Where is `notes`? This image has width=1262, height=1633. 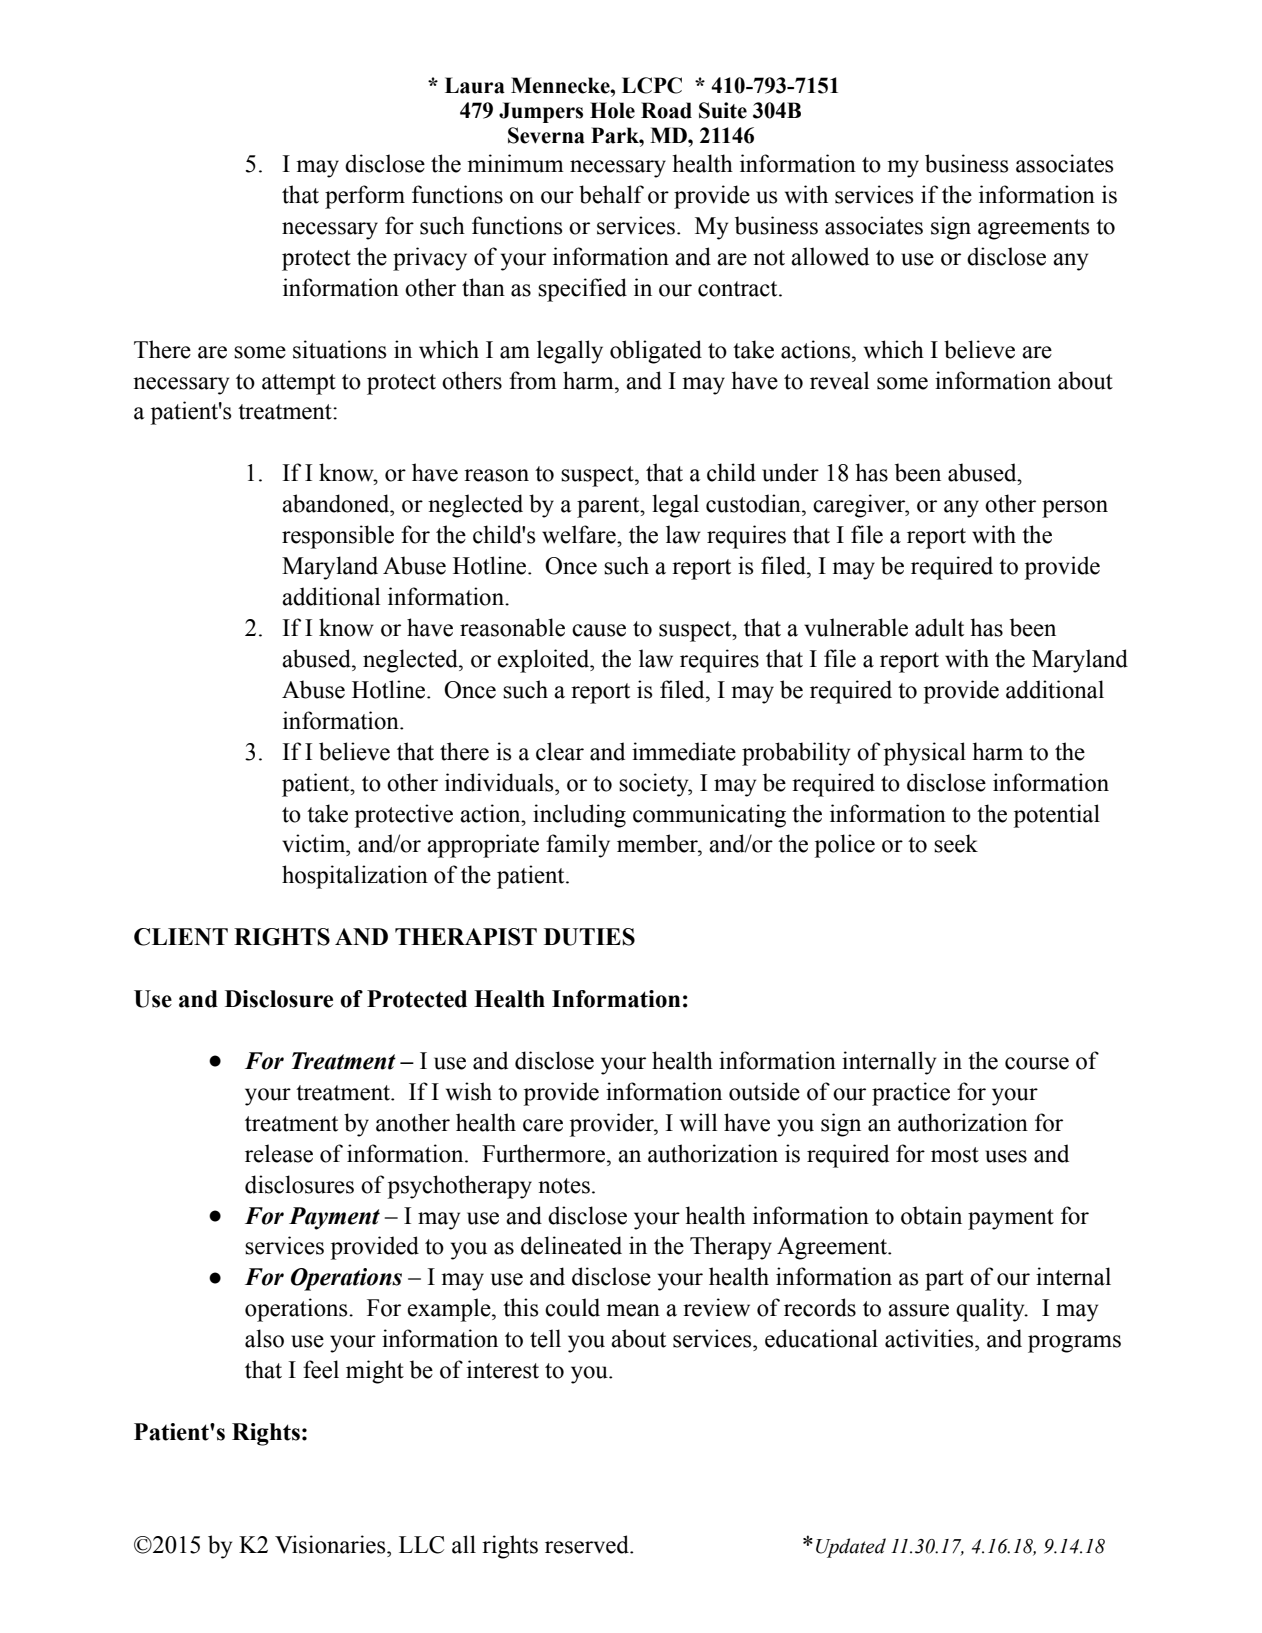
notes is located at coordinates (564, 1186).
